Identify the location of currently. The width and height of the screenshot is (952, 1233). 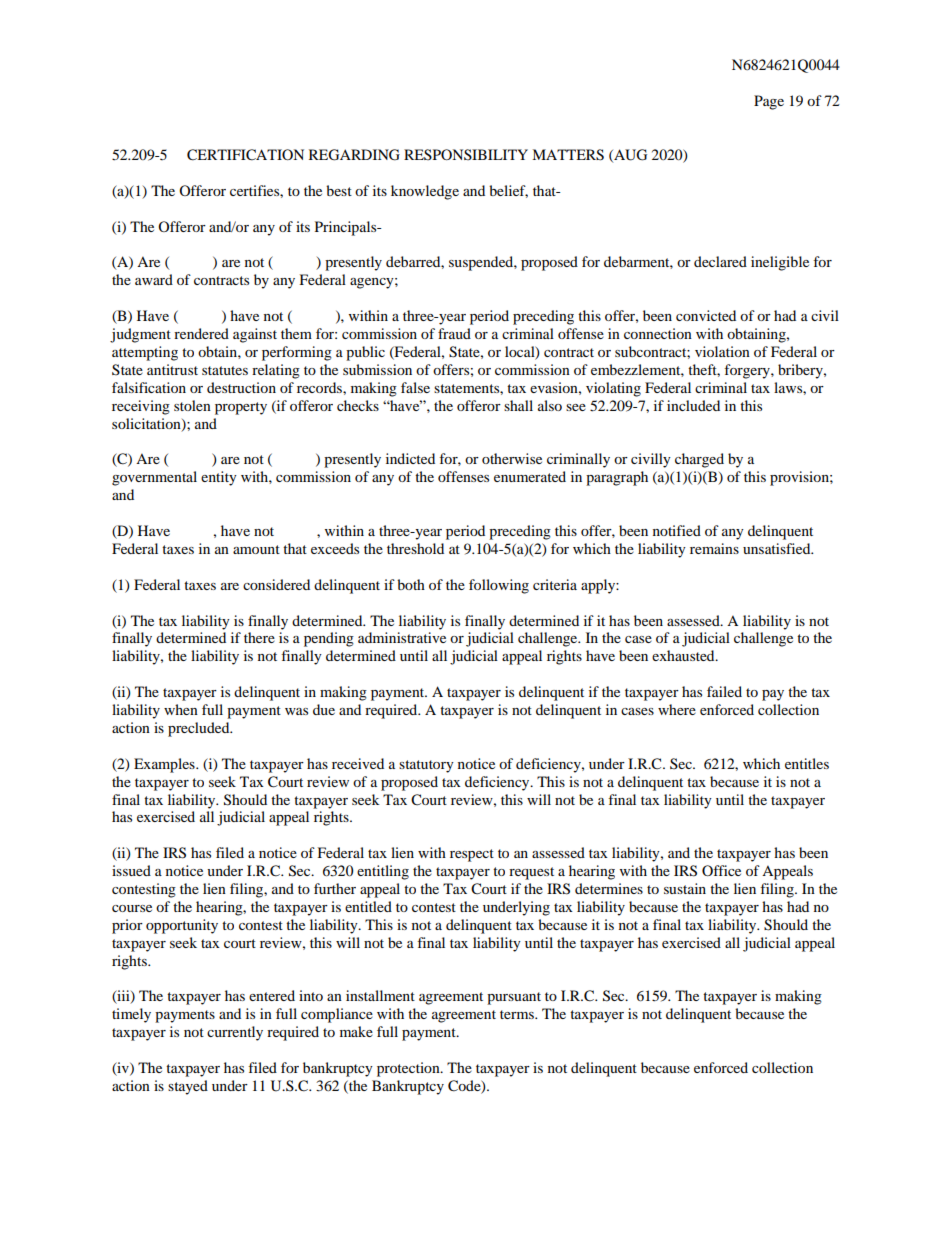
(235, 1033).
